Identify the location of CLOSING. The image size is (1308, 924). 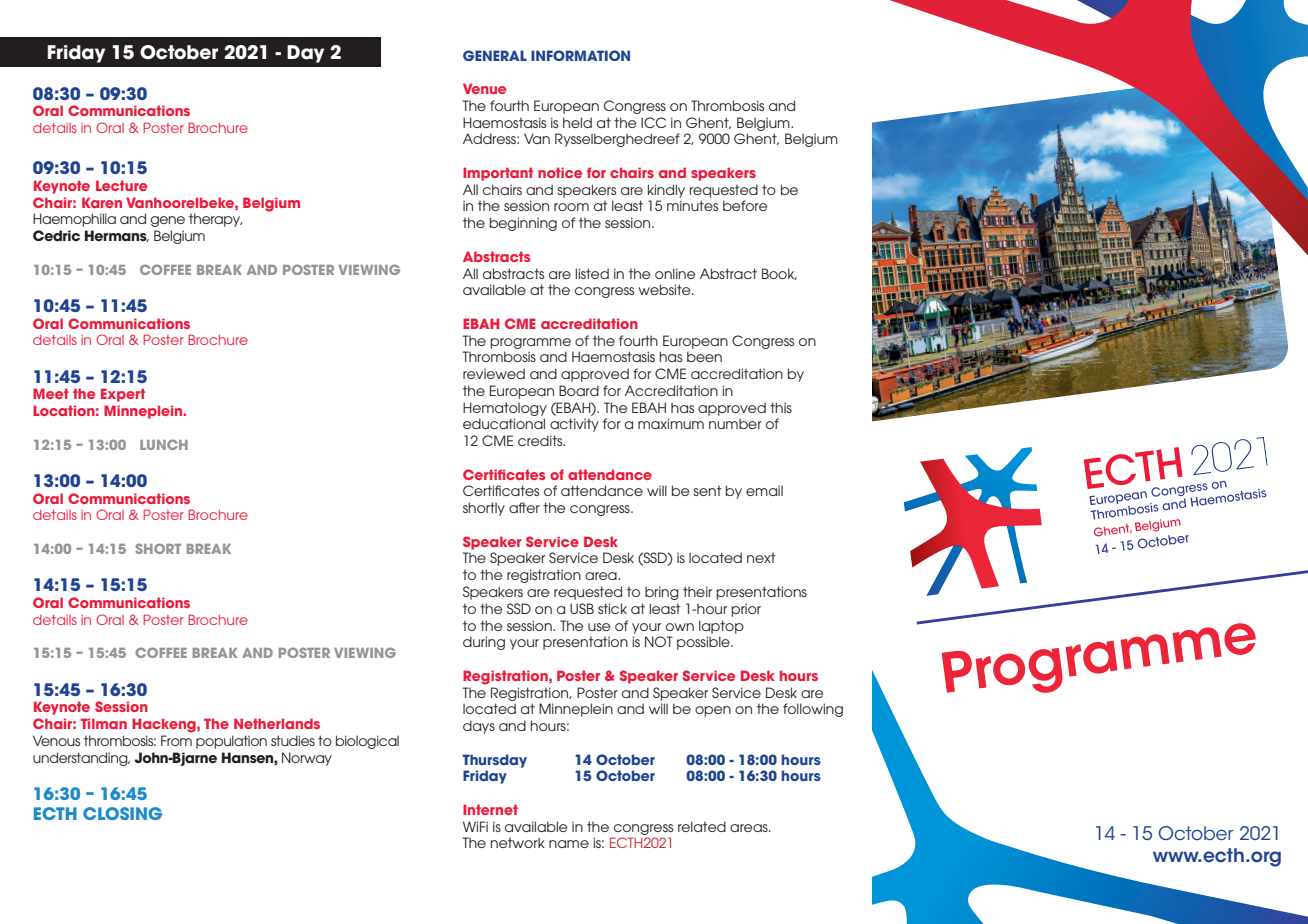
(122, 813).
